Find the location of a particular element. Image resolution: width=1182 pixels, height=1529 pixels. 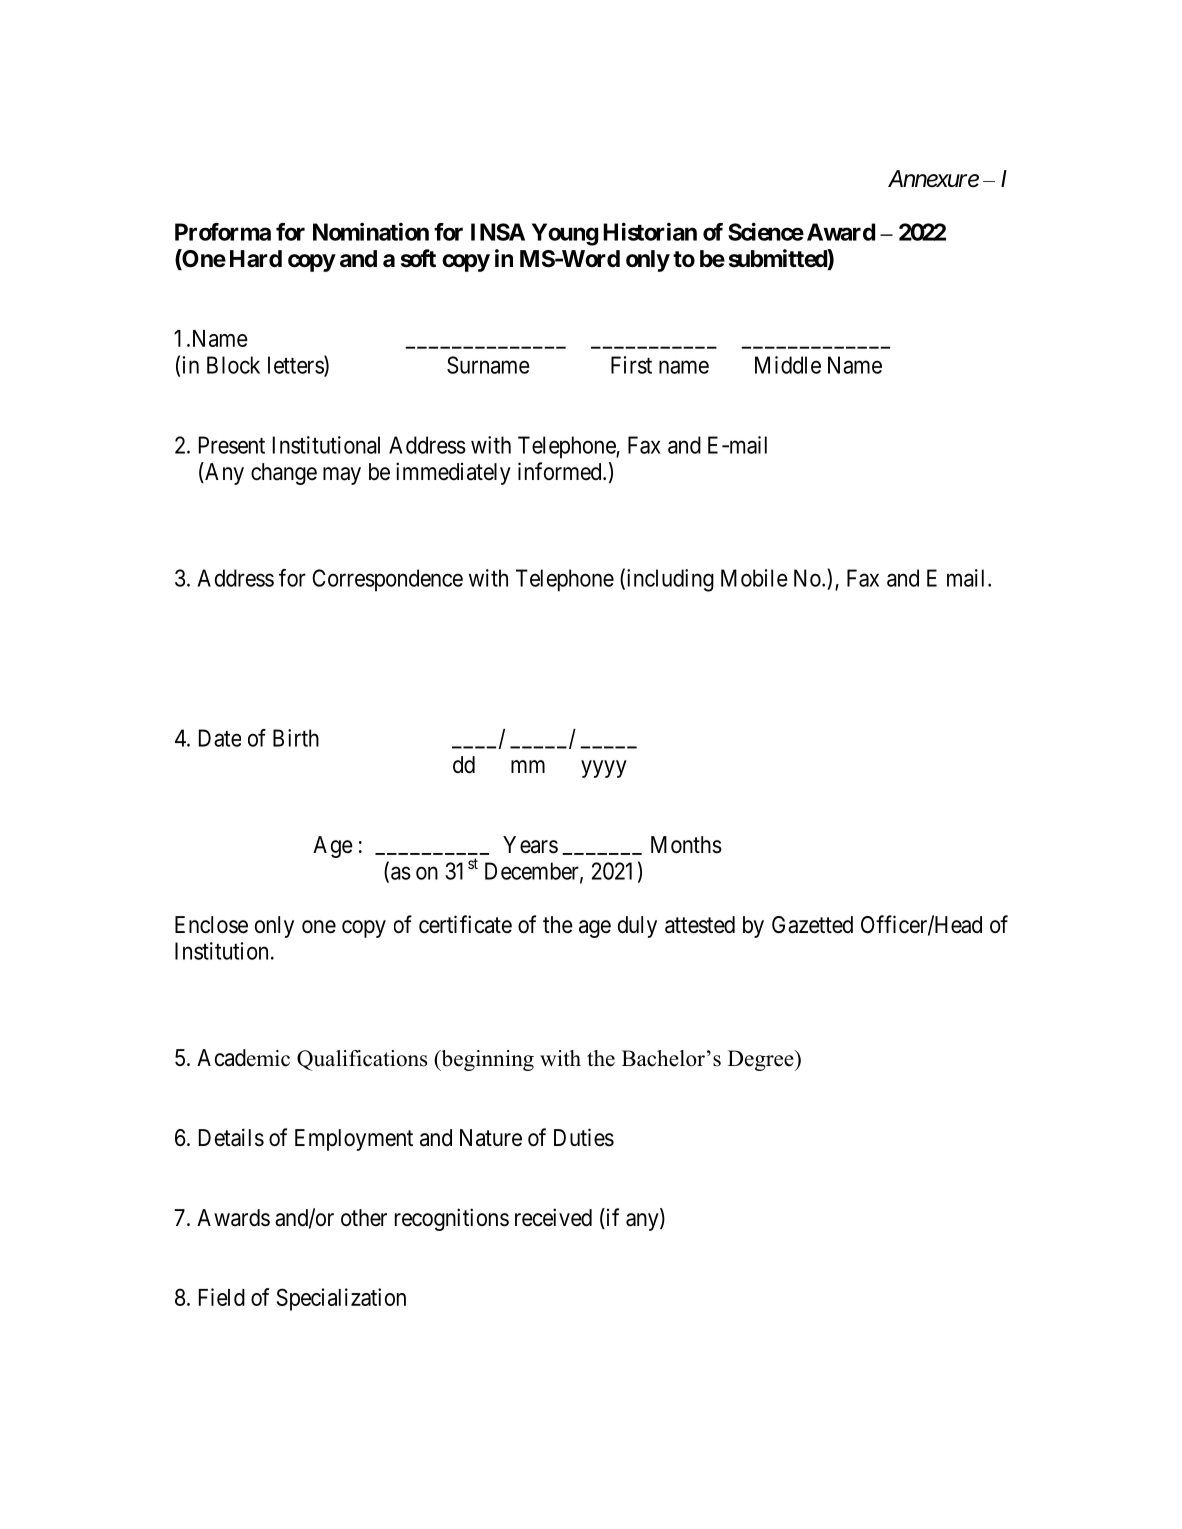

received is located at coordinates (553, 1217).
